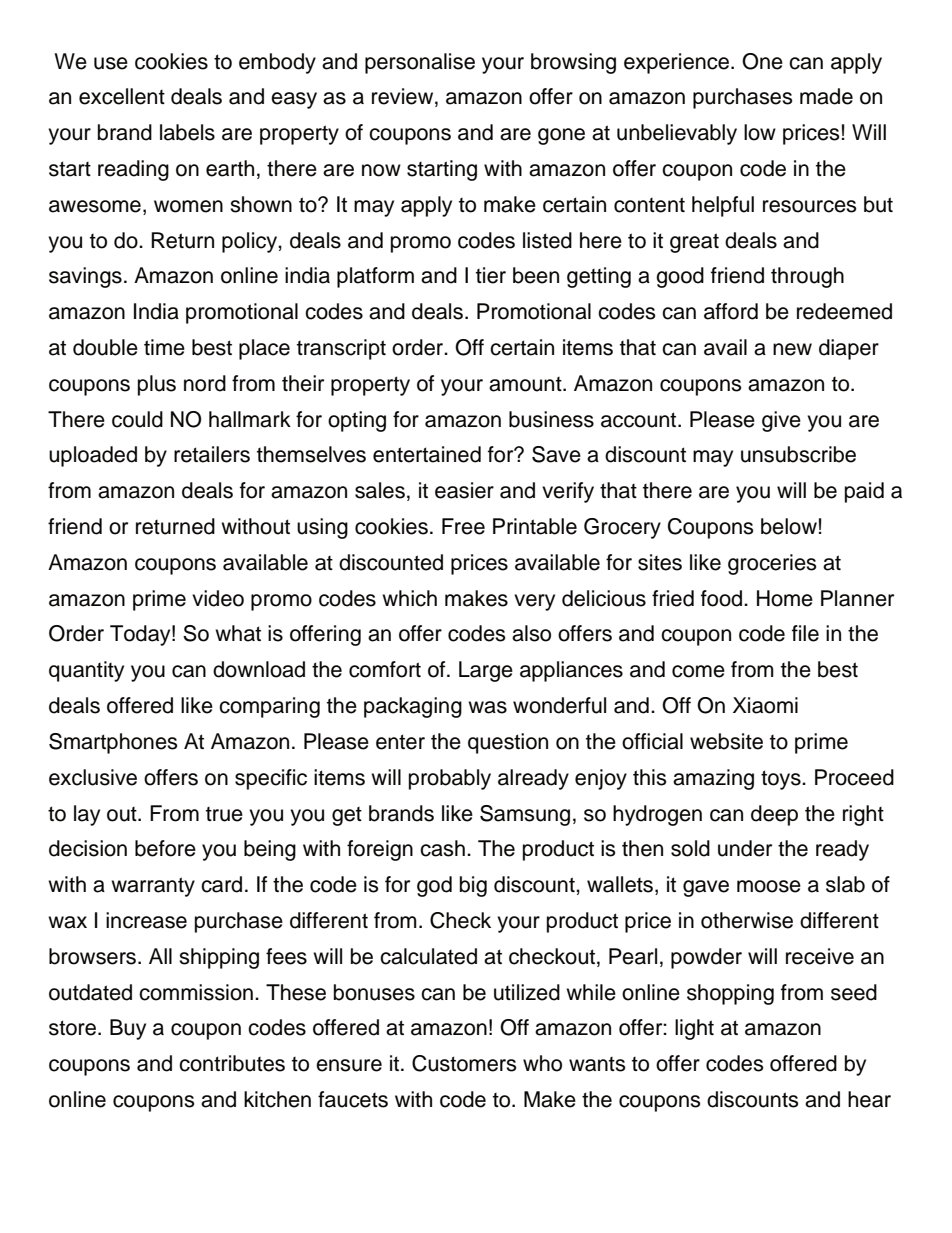 The width and height of the document is (952, 1233). What do you see at coordinates (526, 384) in the document?
I see `amount` at bounding box center [526, 384].
